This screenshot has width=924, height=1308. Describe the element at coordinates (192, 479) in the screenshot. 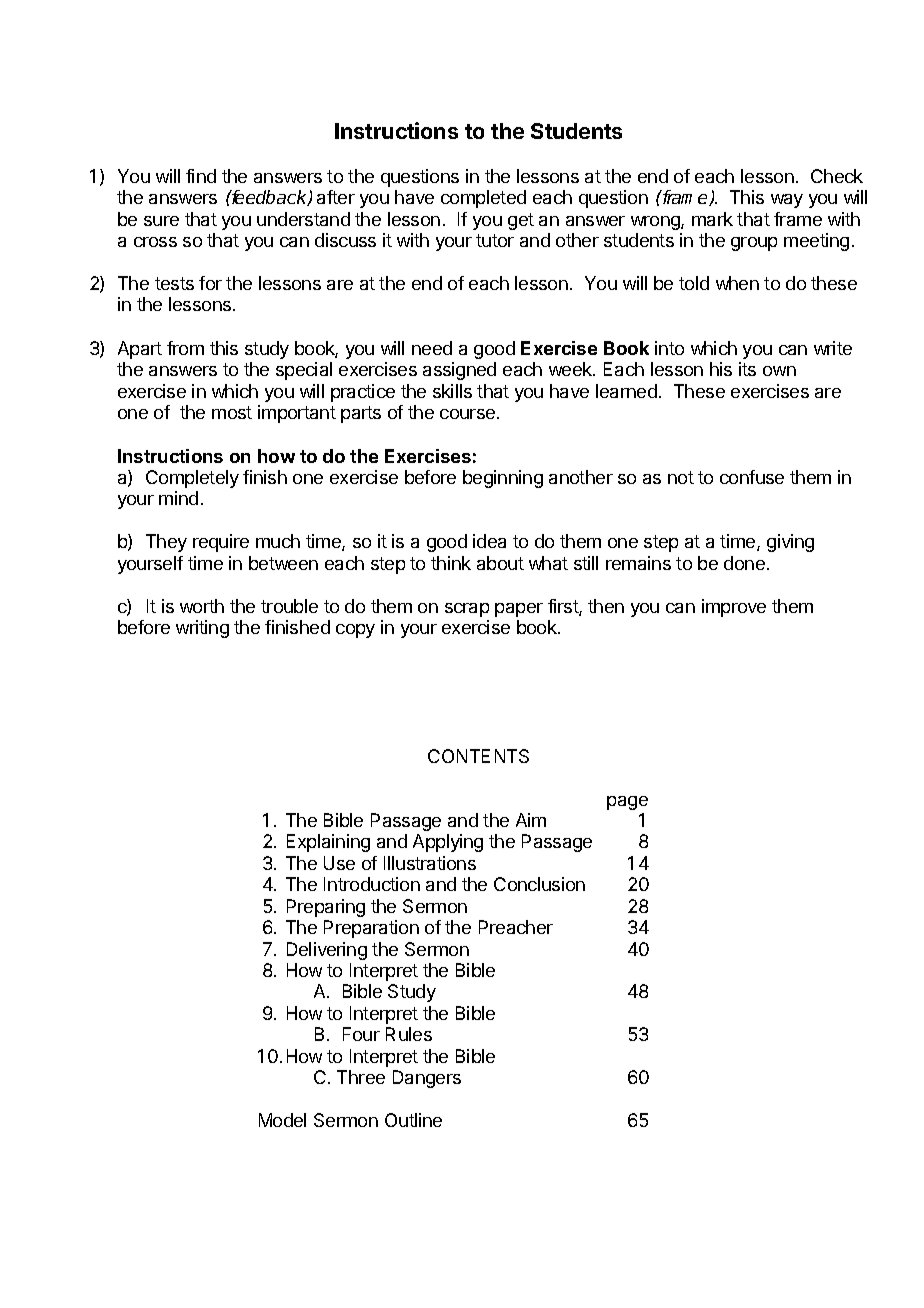

I see `Completely` at that location.
